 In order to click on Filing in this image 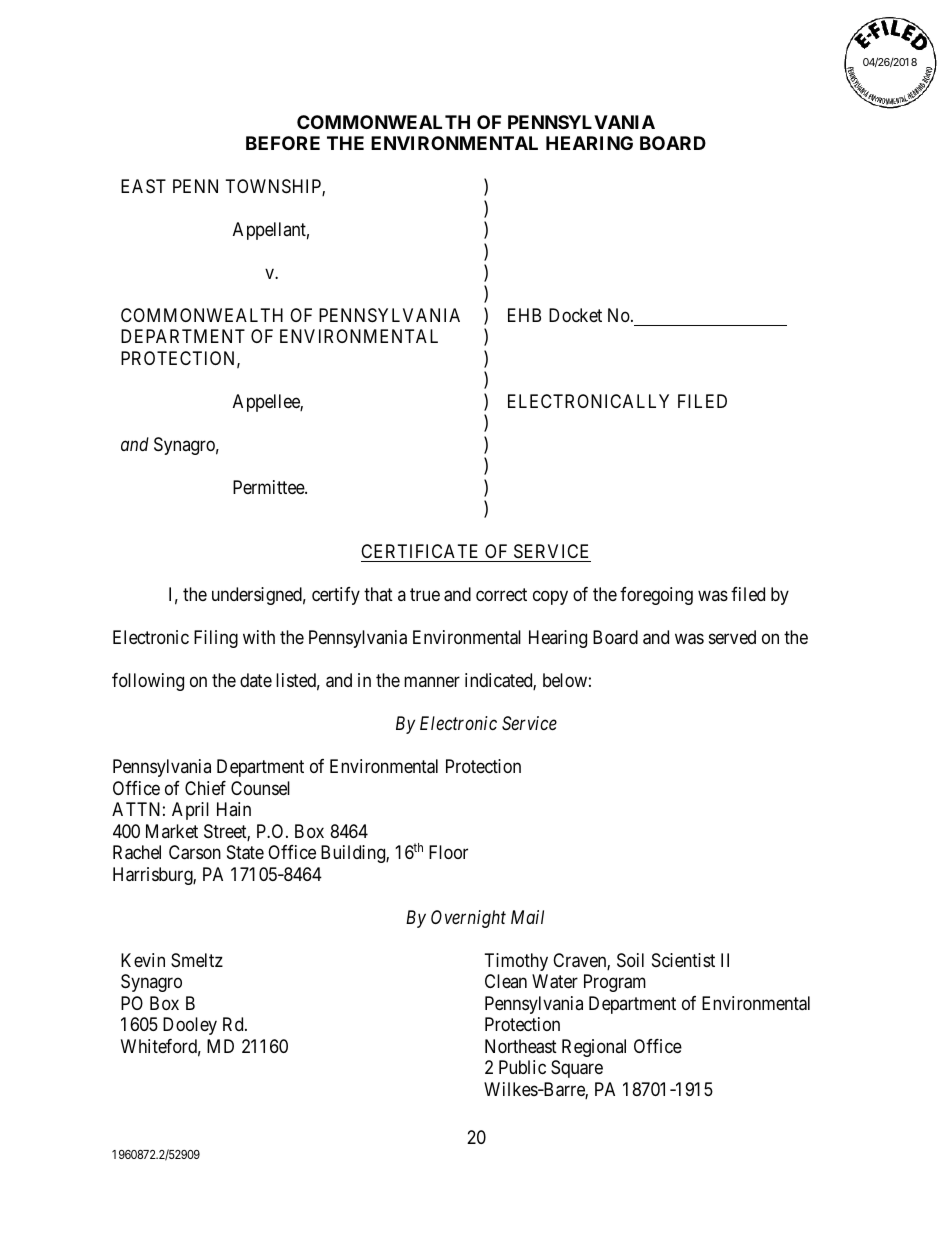, I will do `click(216, 639)`.
